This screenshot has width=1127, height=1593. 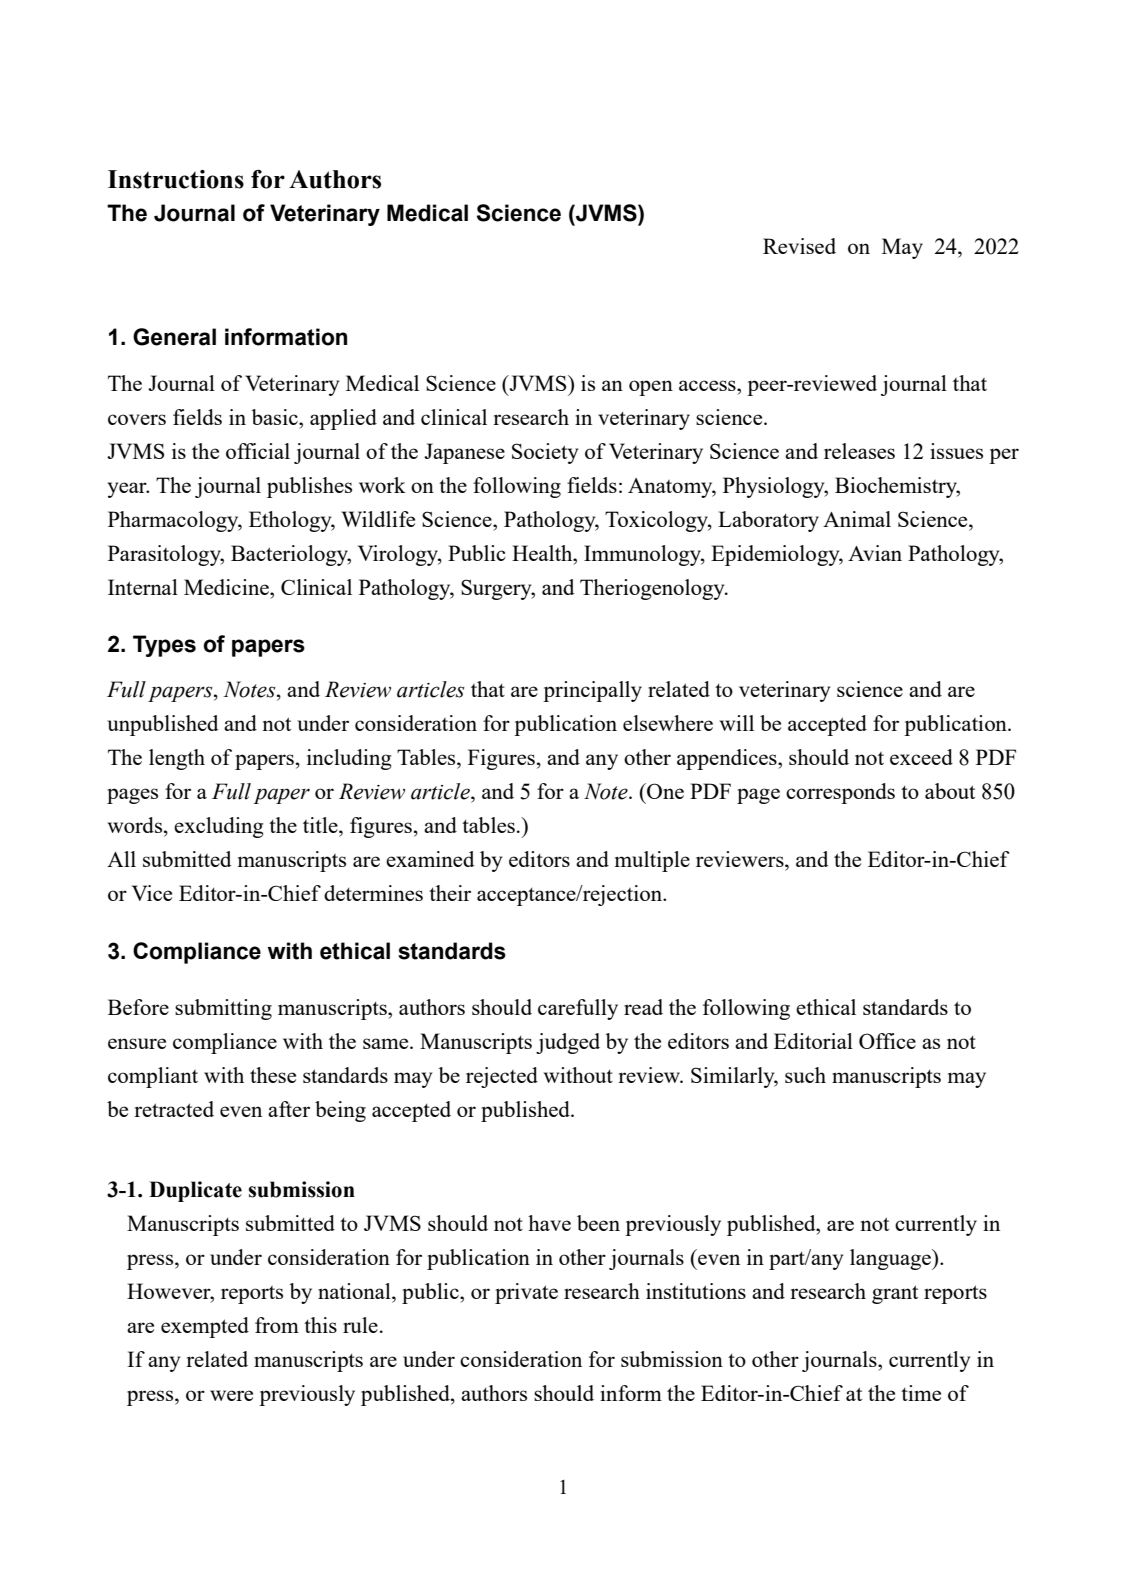 I want to click on Animal, so click(x=857, y=519).
